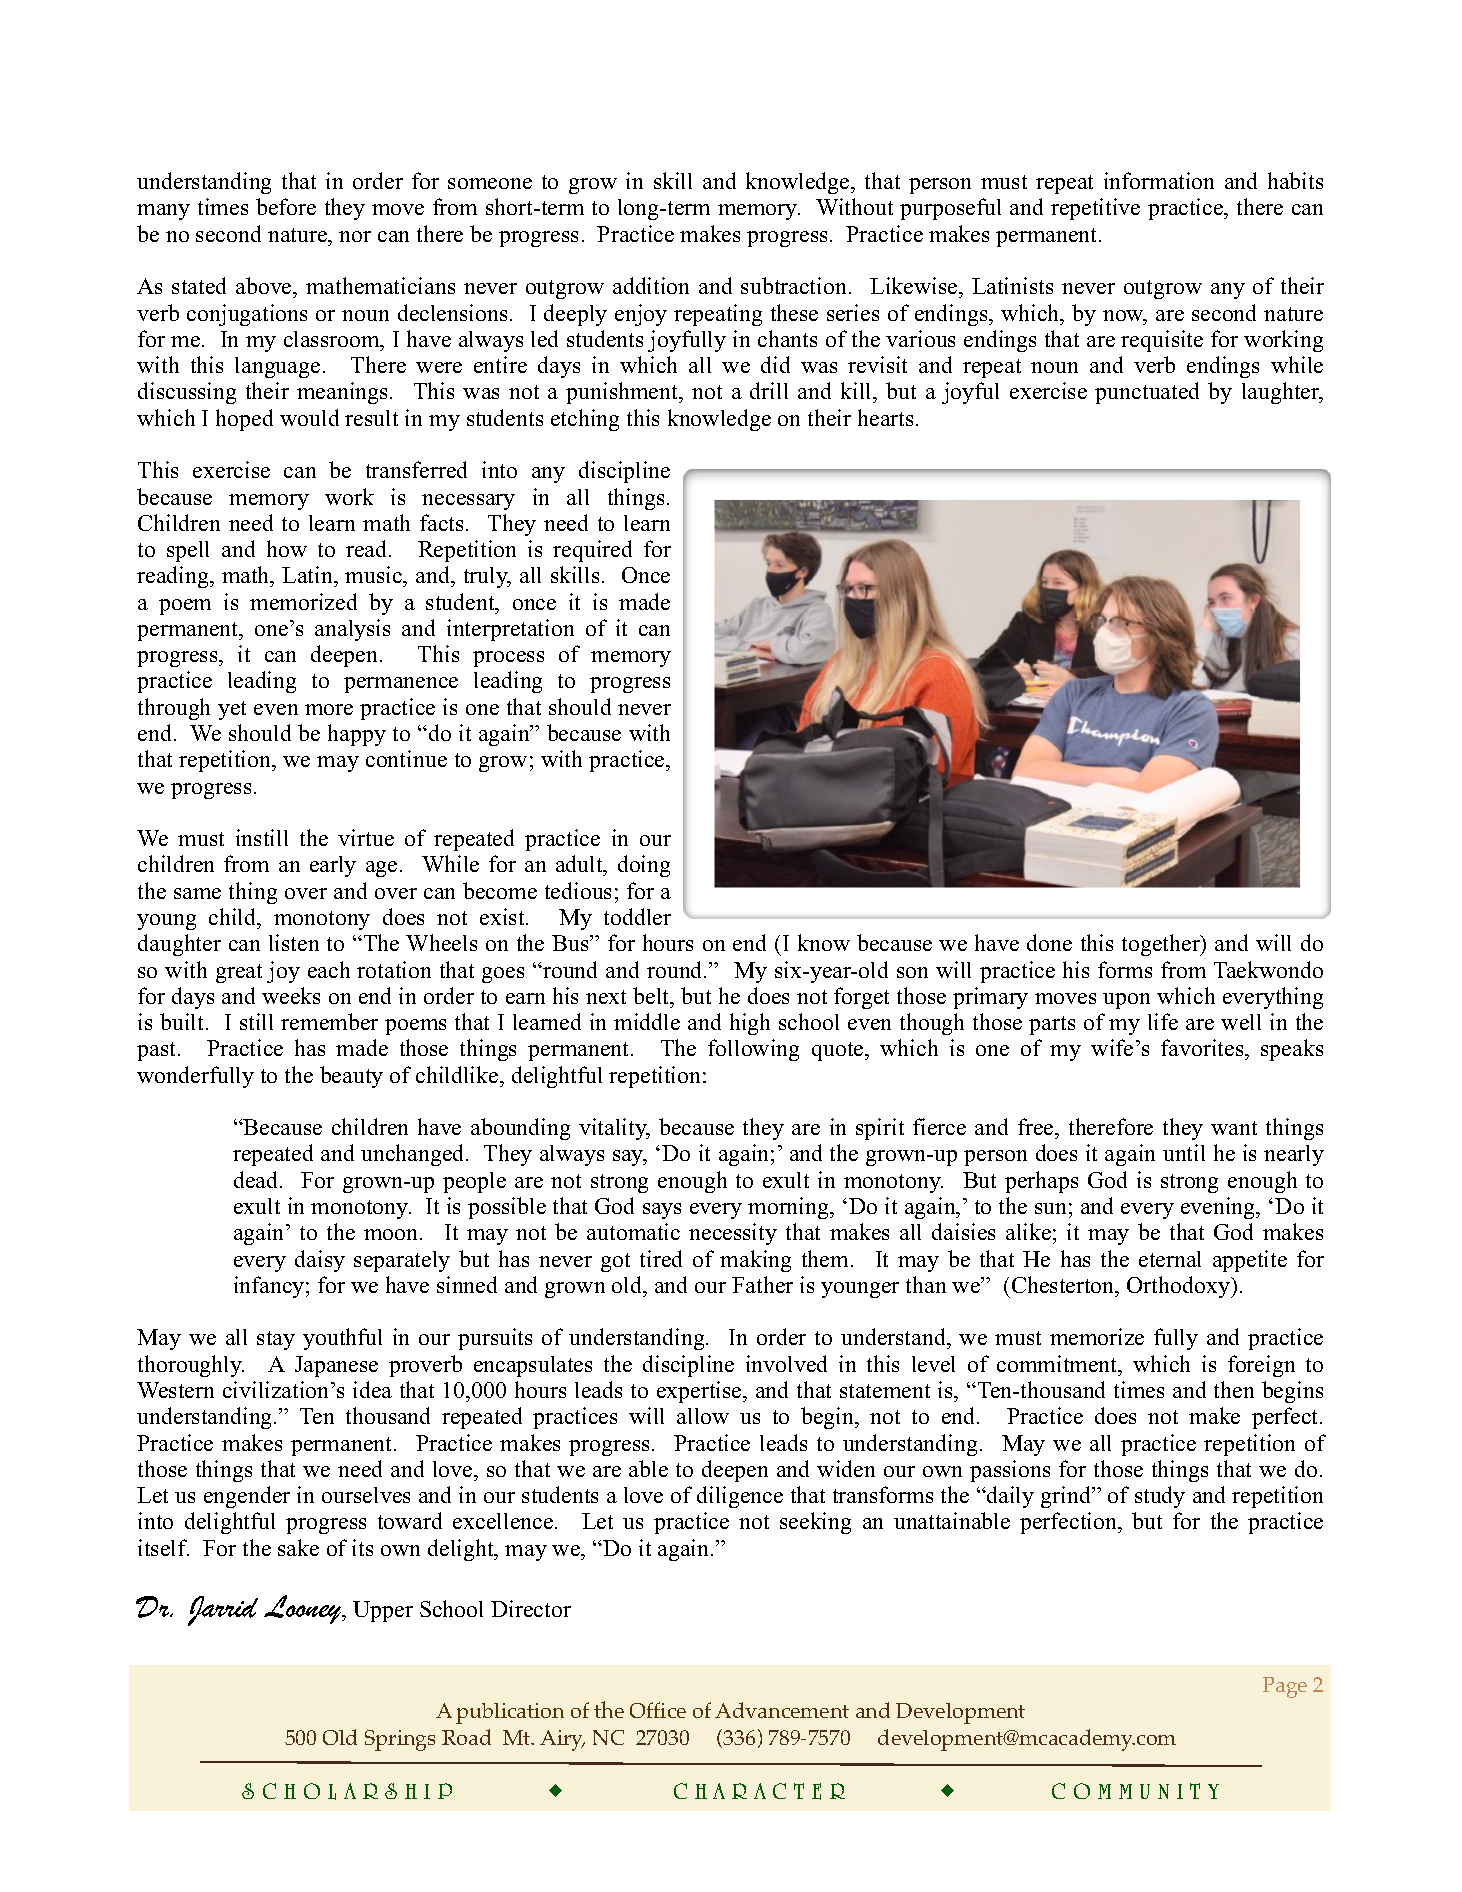 The height and width of the document is (1892, 1462). I want to click on weeks, so click(291, 995).
